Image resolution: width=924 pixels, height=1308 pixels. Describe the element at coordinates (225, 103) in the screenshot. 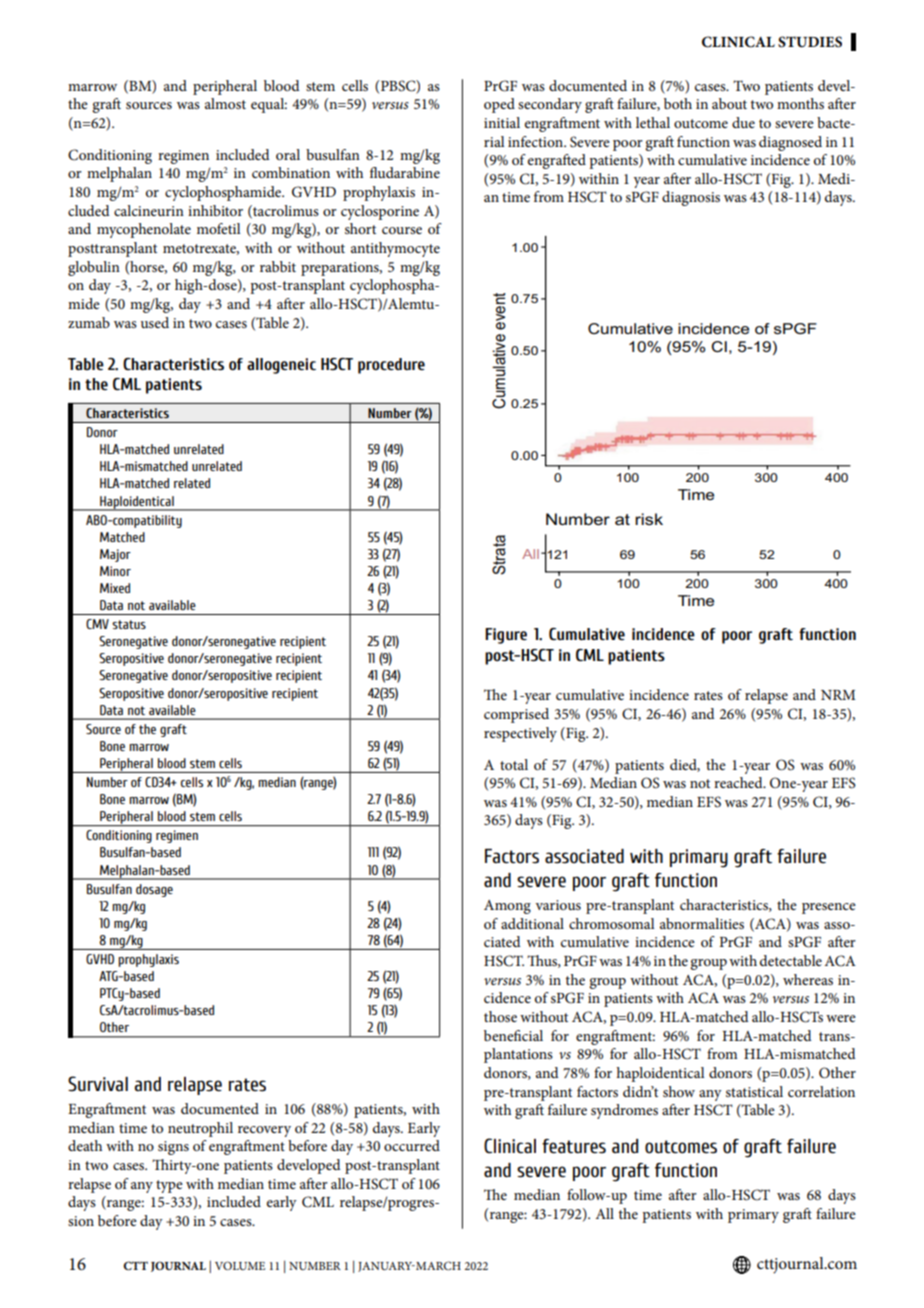

I see `almost` at that location.
